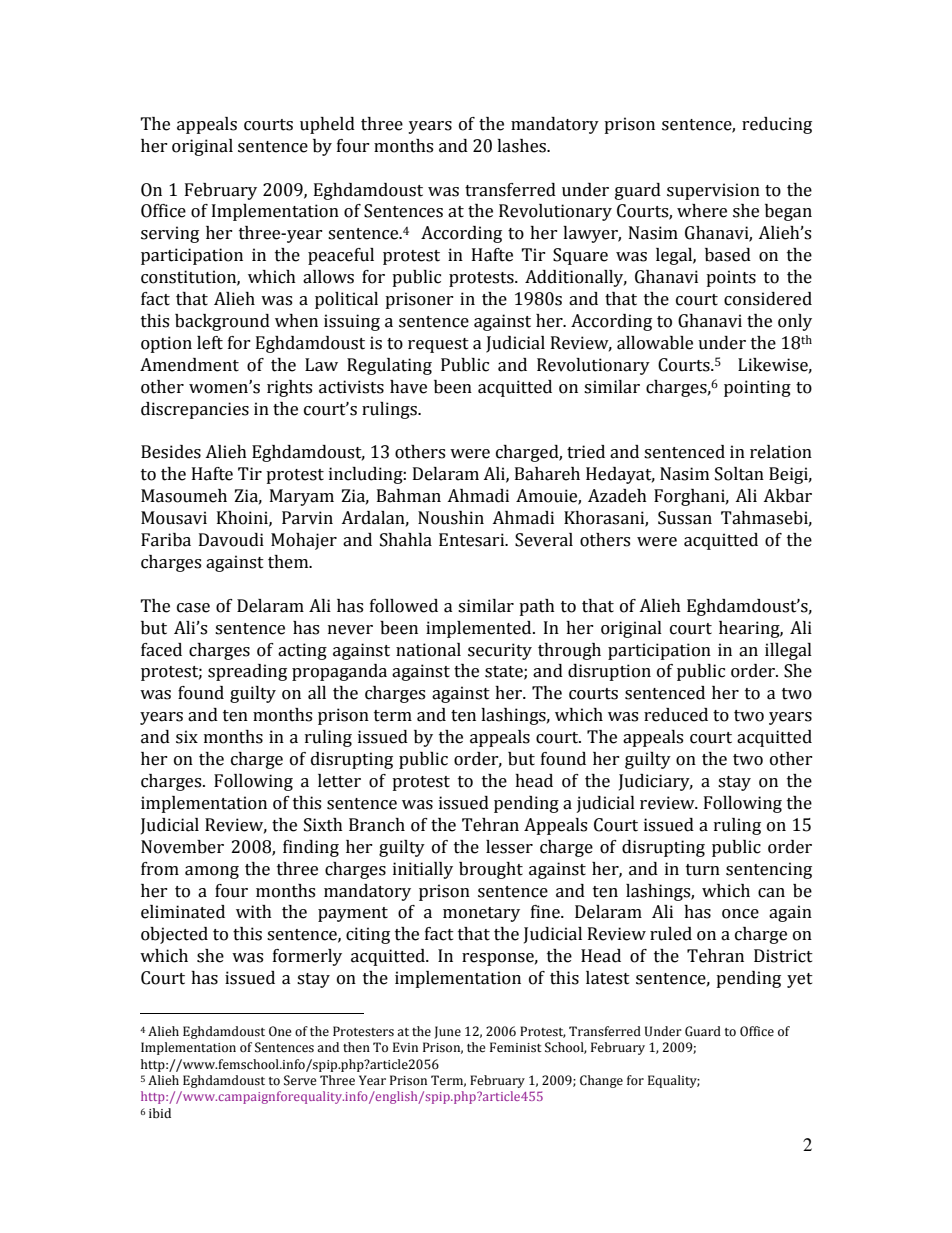 This screenshot has width=952, height=1233. Describe the element at coordinates (522, 146) in the screenshot. I see `lashes` at that location.
